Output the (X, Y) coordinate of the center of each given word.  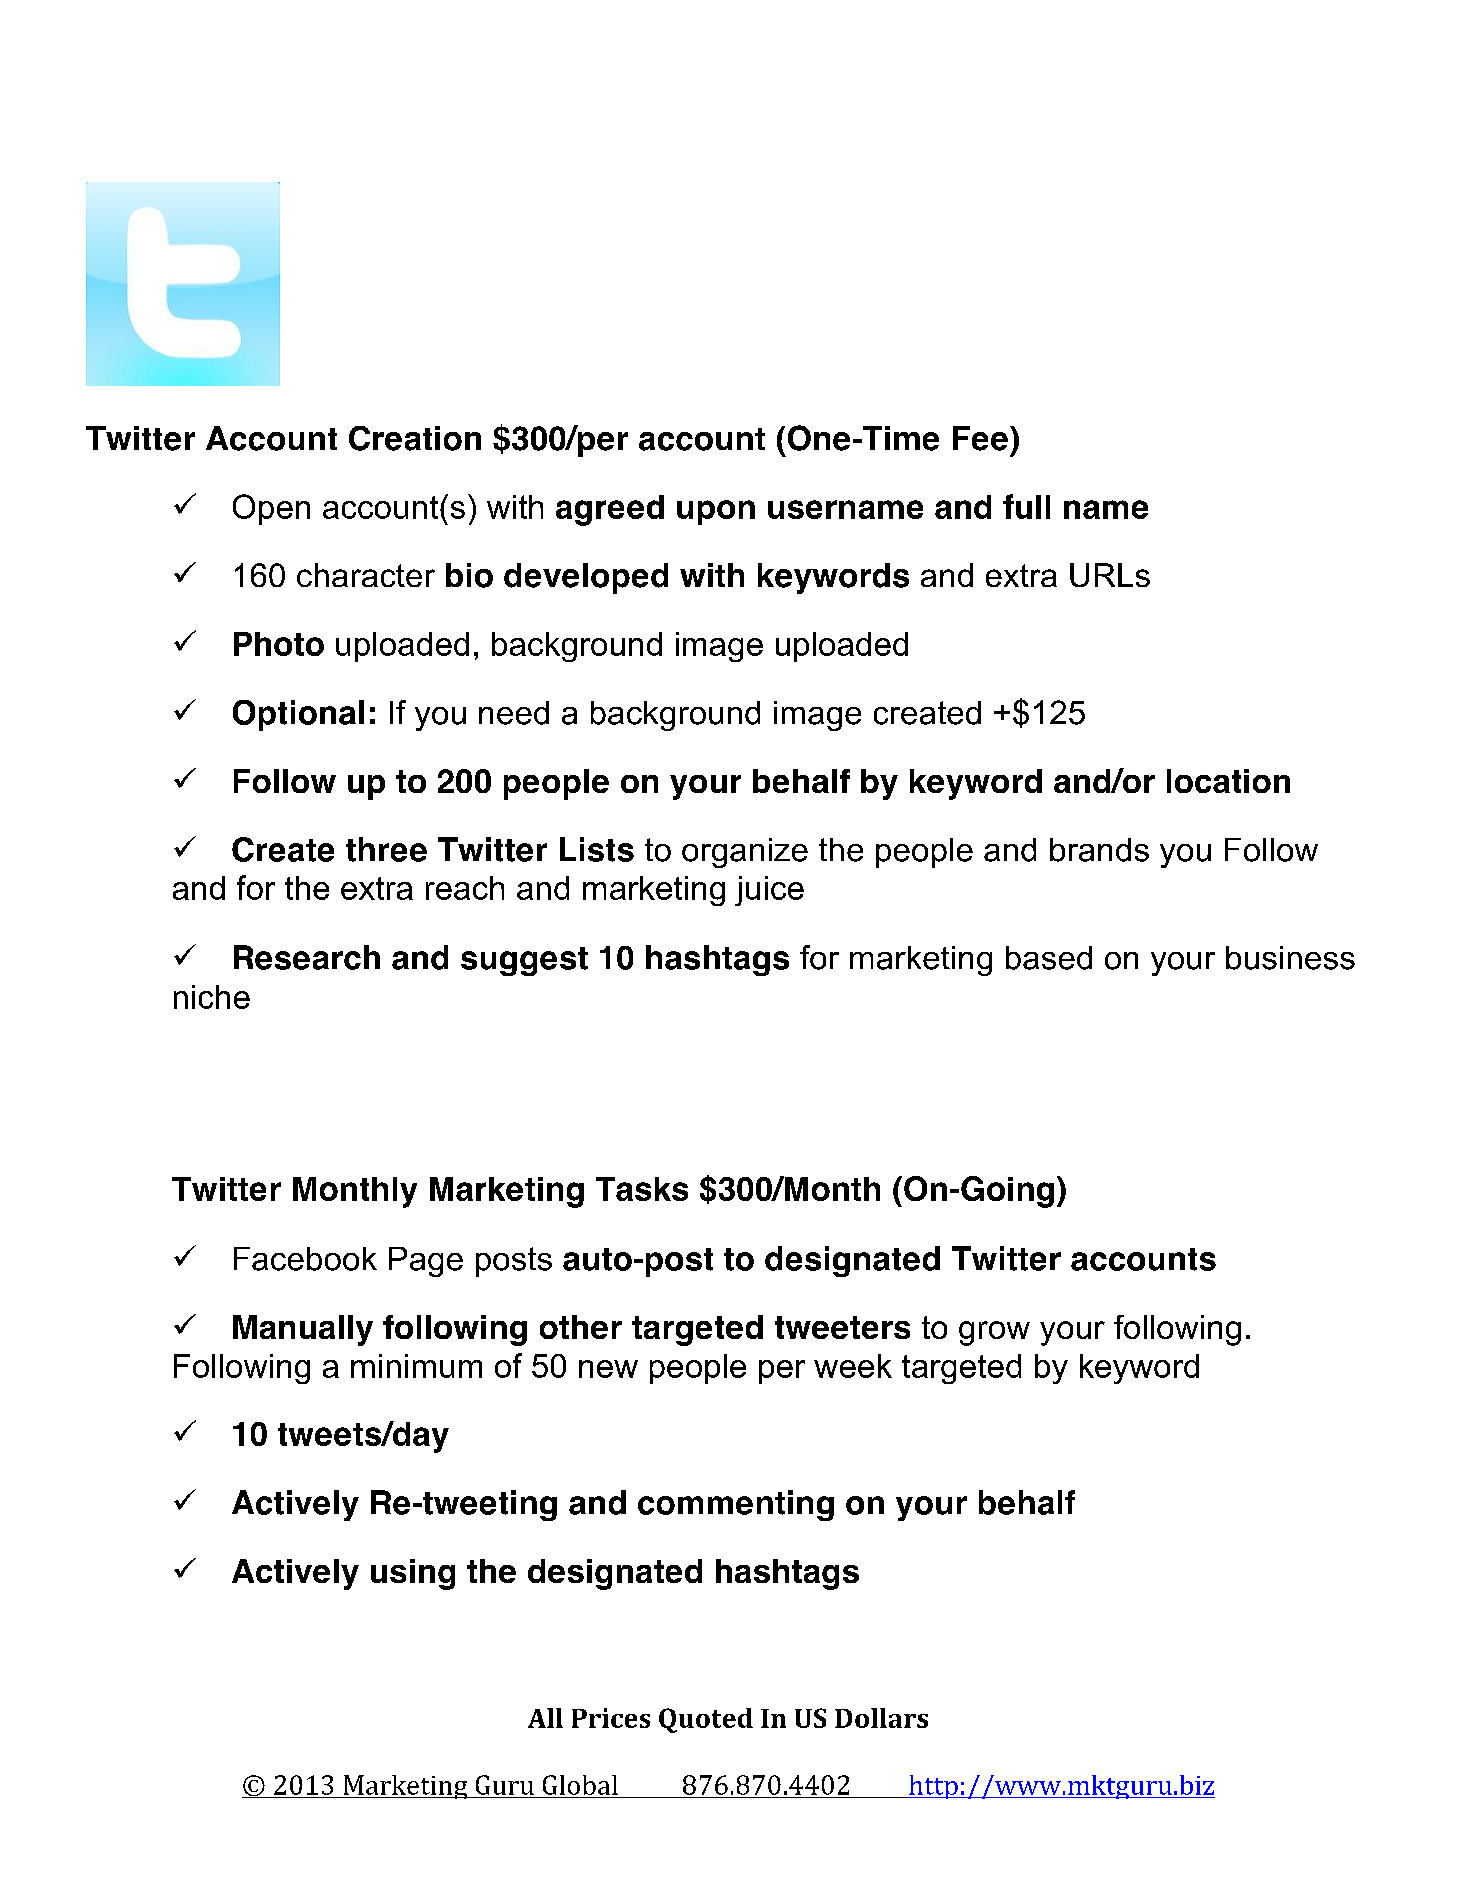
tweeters (842, 1327)
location (1228, 781)
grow (994, 1333)
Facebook (305, 1259)
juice (769, 891)
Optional (298, 715)
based (1049, 958)
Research (307, 957)
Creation (415, 438)
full (1026, 506)
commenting (736, 1505)
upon (716, 512)
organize (745, 853)
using (413, 1574)
